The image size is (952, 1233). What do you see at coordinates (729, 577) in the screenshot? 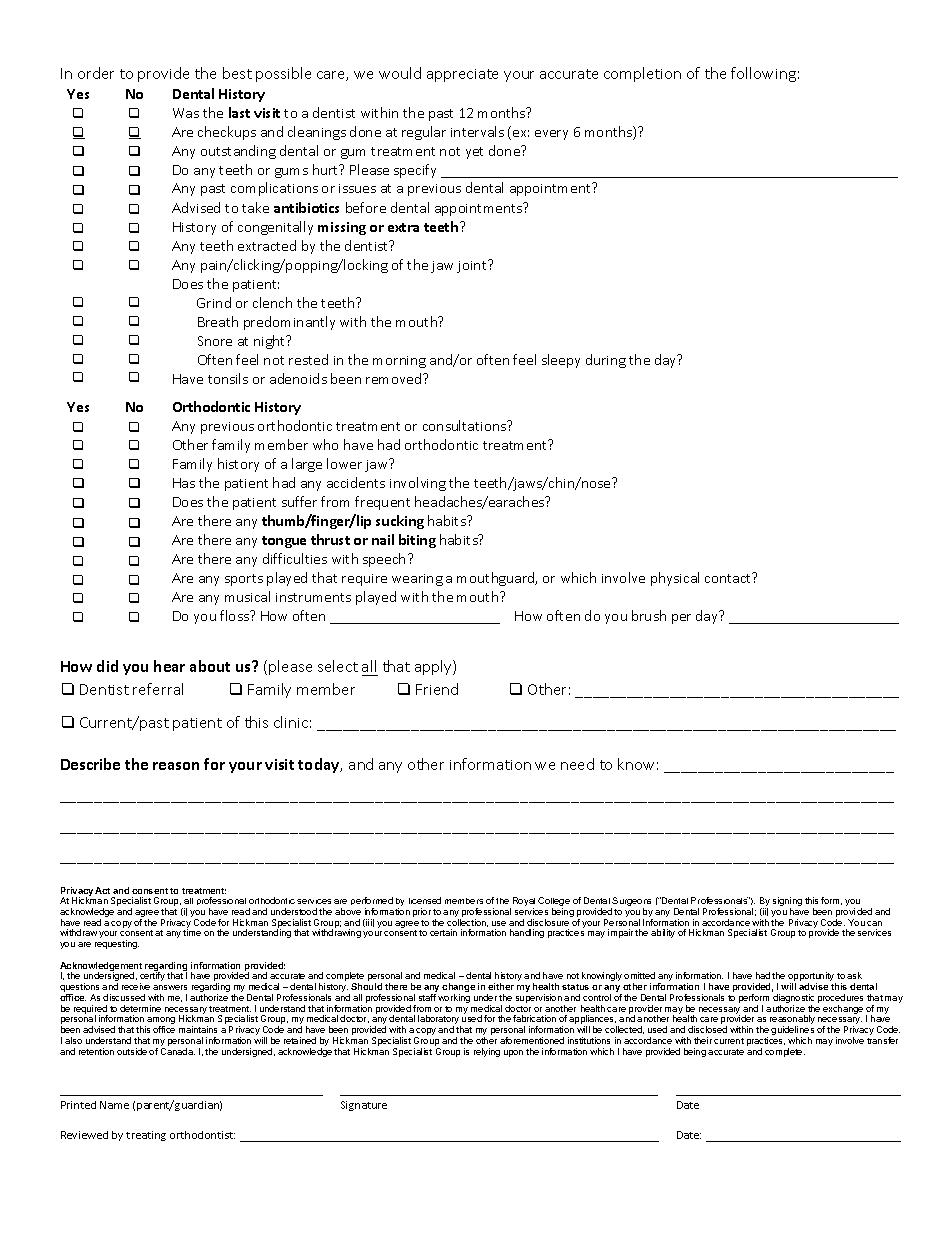
I see `contact` at bounding box center [729, 577].
